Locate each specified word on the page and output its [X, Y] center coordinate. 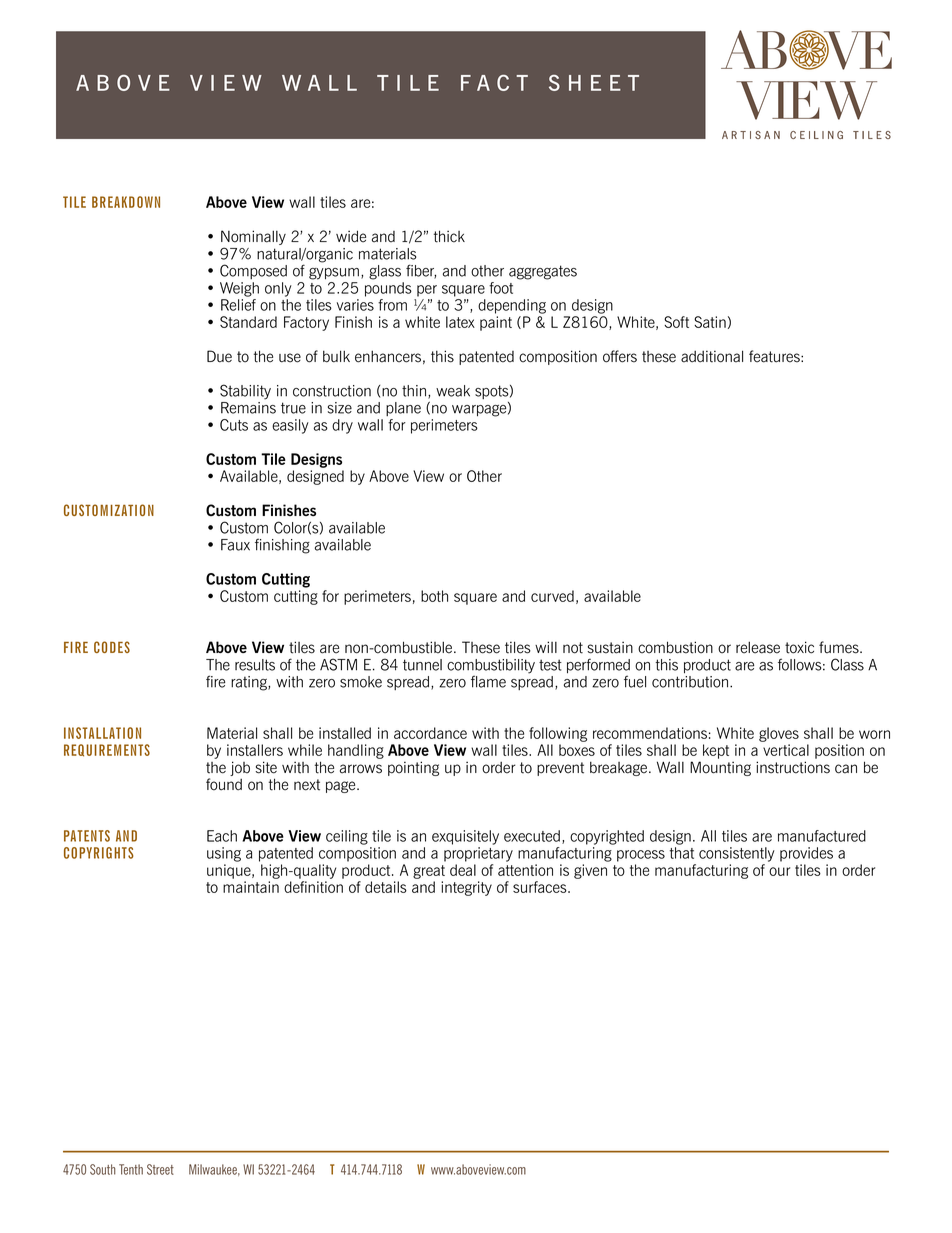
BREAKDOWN [126, 202]
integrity [466, 888]
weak [453, 391]
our [779, 871]
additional [712, 356]
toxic [799, 647]
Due [219, 356]
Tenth [131, 1169]
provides [806, 854]
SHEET [594, 83]
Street [160, 1169]
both [434, 596]
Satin [710, 322]
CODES [112, 647]
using [224, 854]
